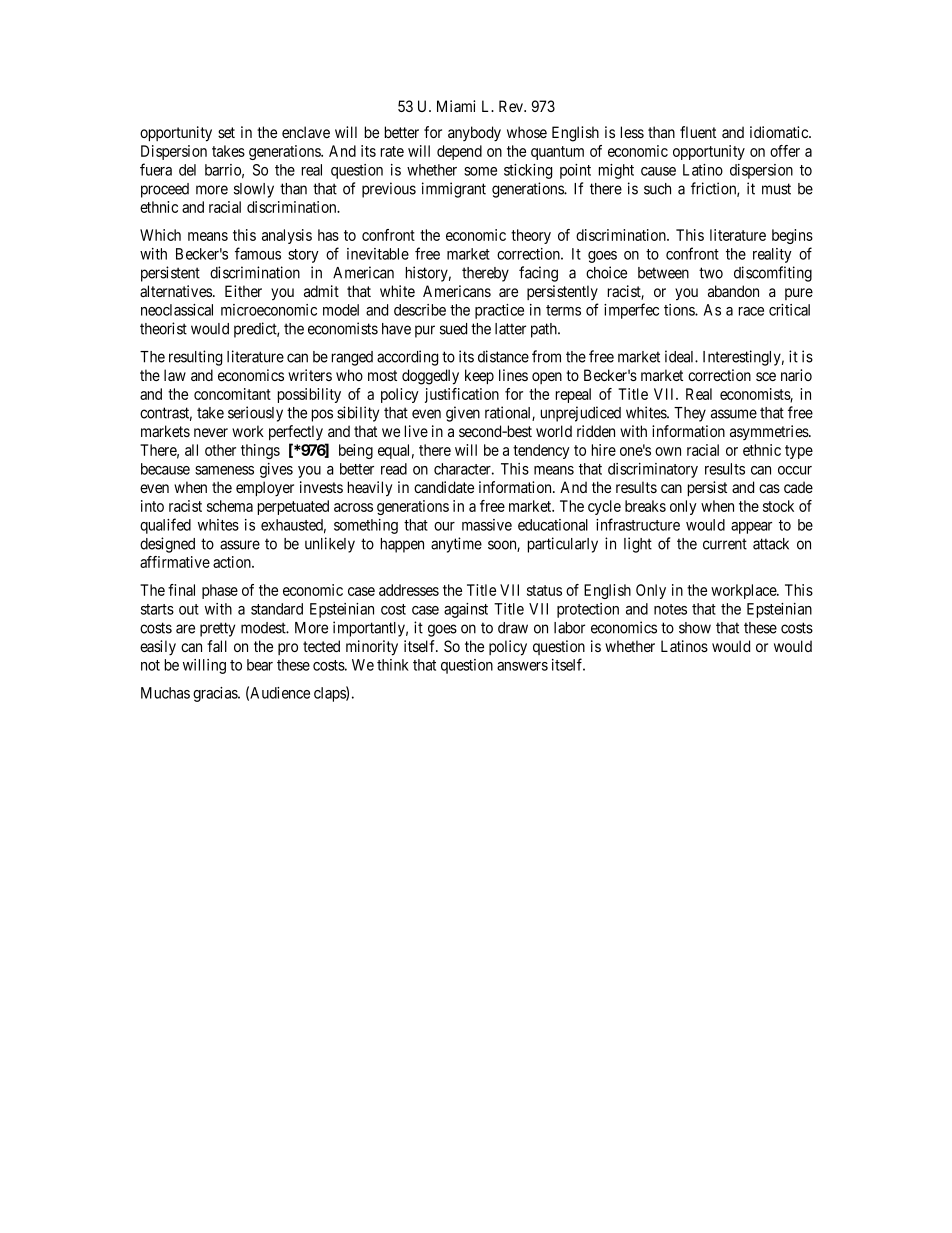 The image size is (952, 1233). I want to click on anybody, so click(474, 134).
